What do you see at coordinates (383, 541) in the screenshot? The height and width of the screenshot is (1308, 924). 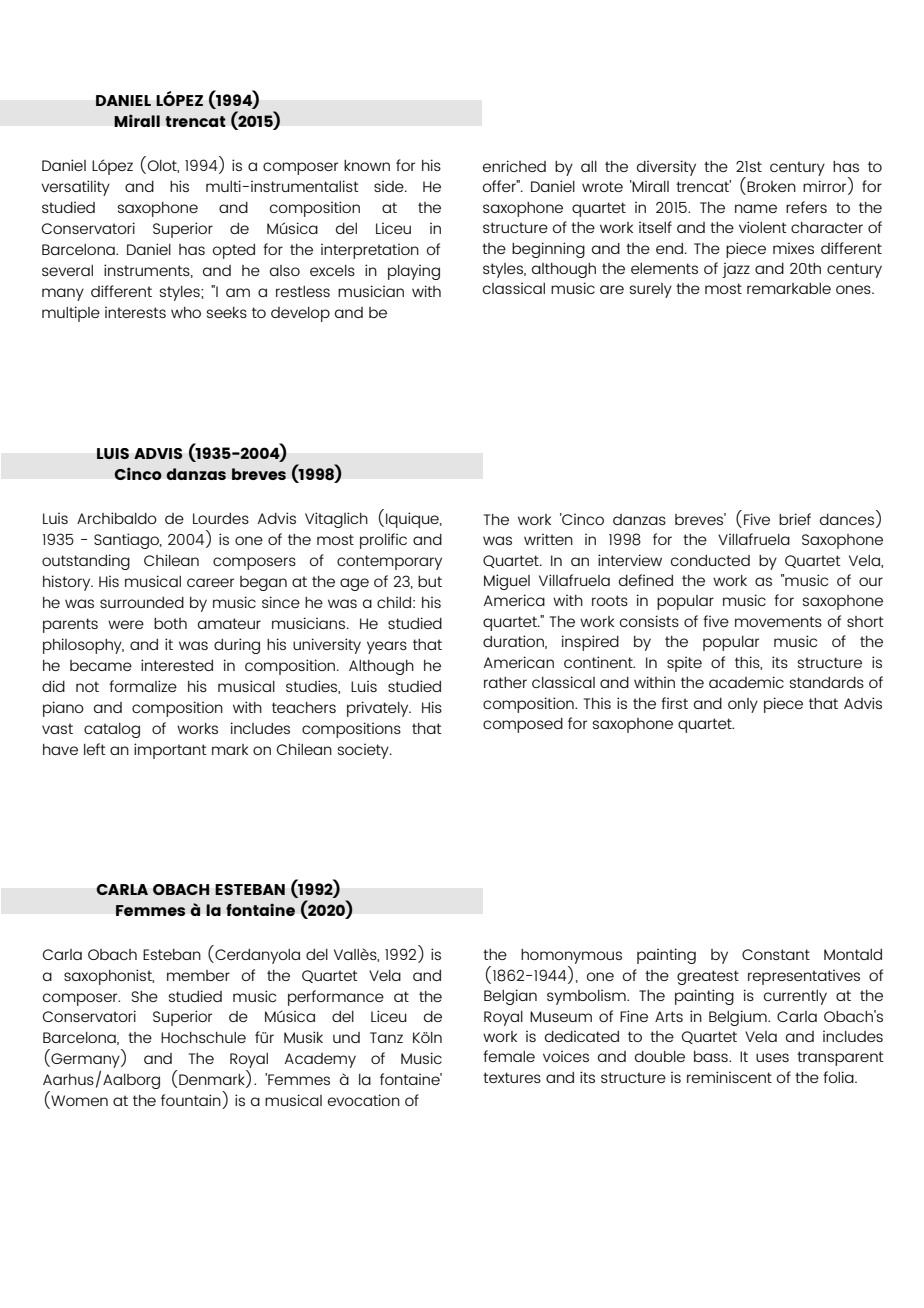 I see `prolific` at bounding box center [383, 541].
